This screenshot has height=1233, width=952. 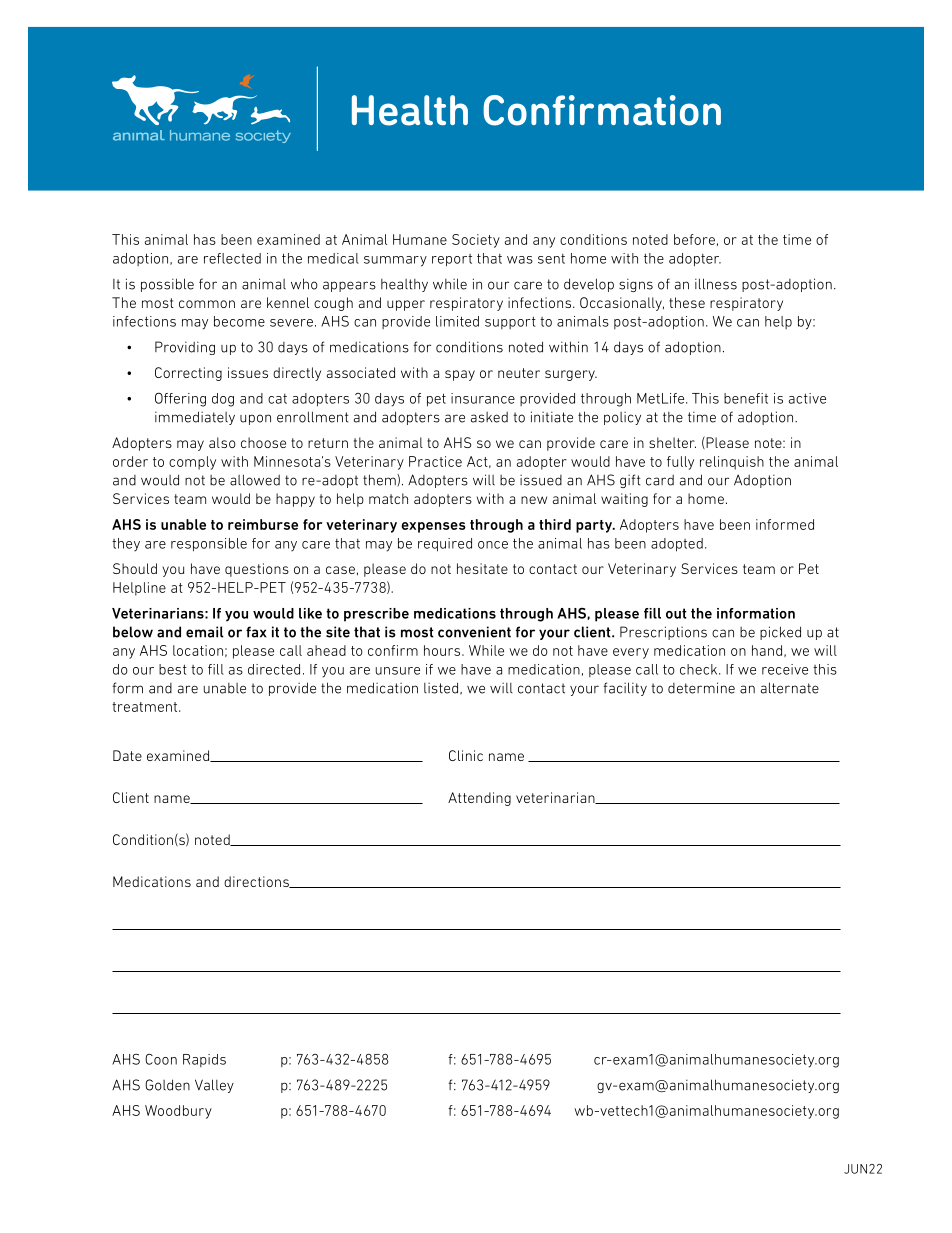 What do you see at coordinates (209, 545) in the screenshot?
I see `responsible` at bounding box center [209, 545].
